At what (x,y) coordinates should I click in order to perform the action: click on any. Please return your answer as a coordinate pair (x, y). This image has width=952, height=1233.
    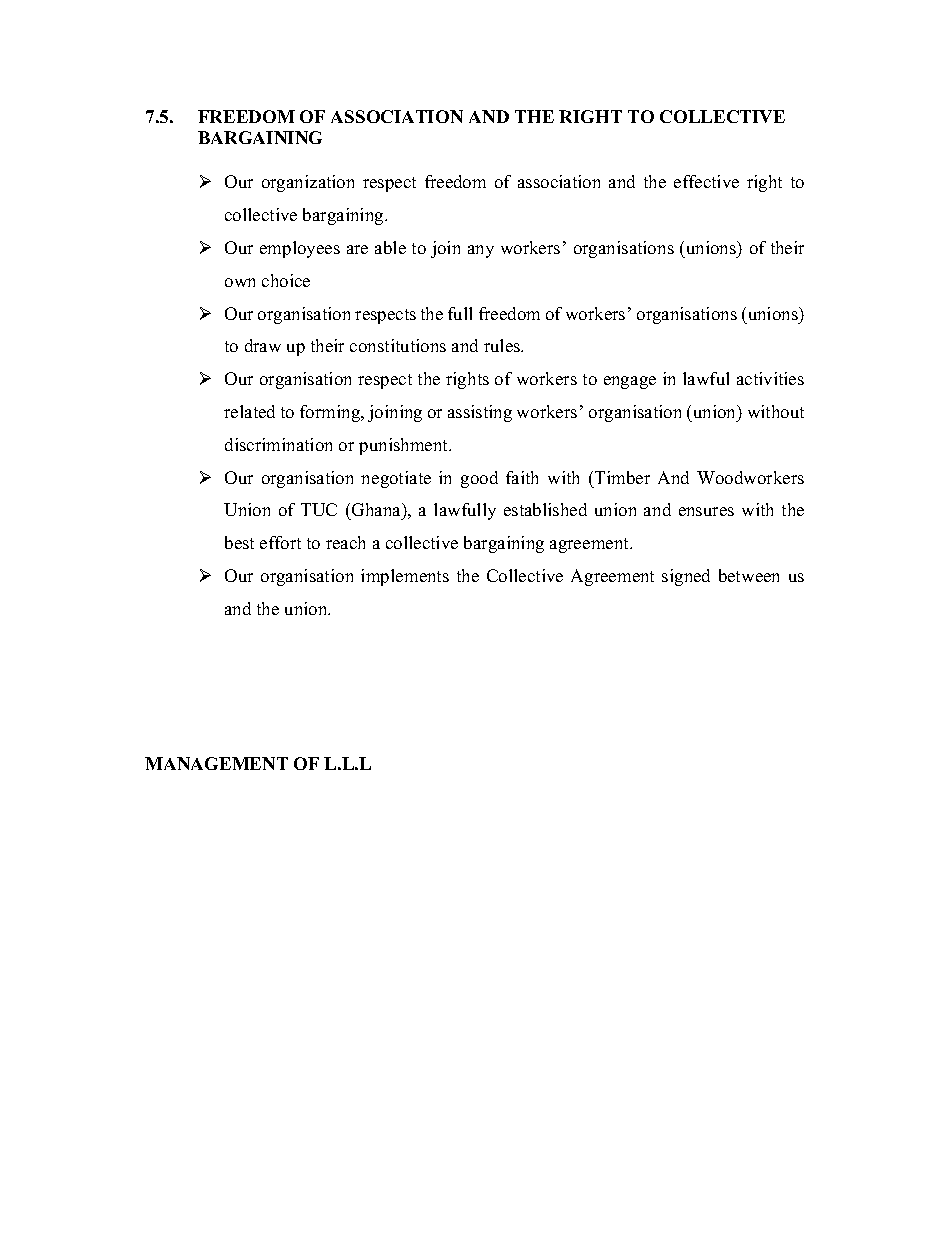
    Looking at the image, I should click on (481, 251).
